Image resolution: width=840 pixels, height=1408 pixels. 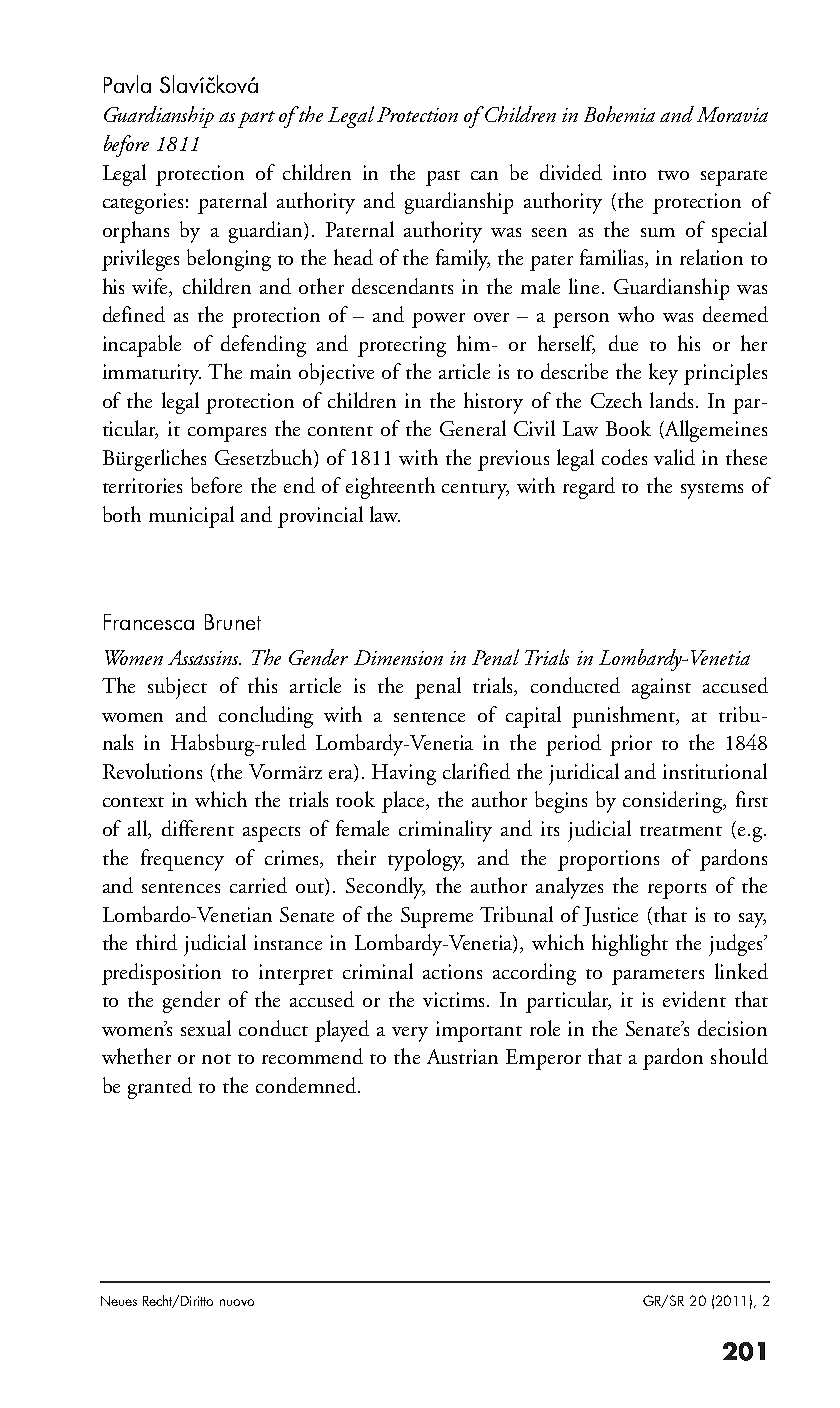 What do you see at coordinates (739, 1056) in the screenshot?
I see `should` at bounding box center [739, 1056].
